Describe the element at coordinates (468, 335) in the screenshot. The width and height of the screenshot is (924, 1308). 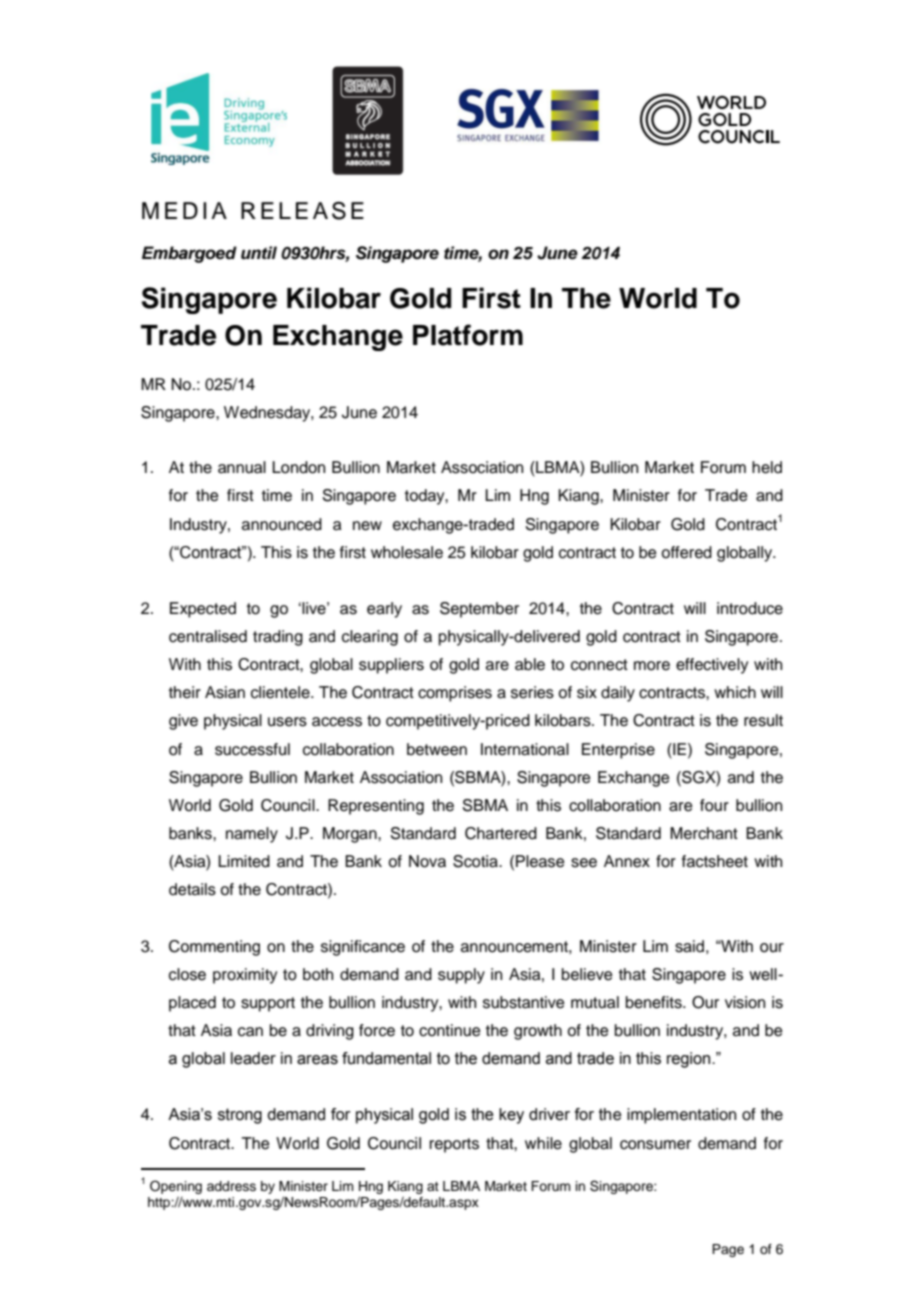
I see `Platform` at that location.
